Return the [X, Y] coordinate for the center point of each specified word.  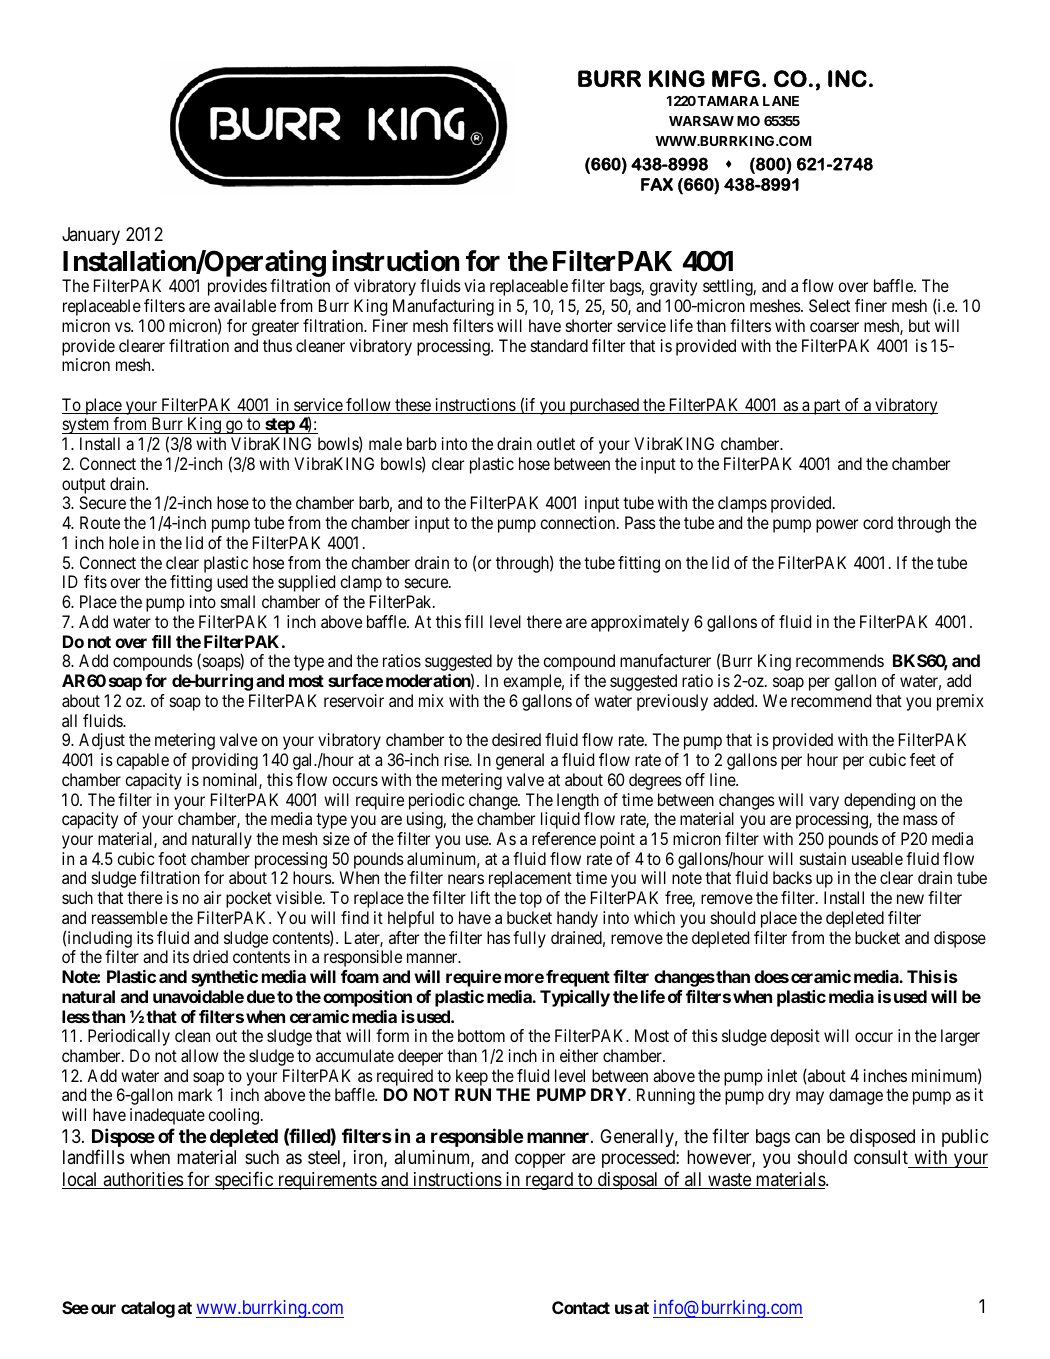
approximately [640, 623]
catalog [148, 1309]
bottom [481, 1035]
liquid [560, 820]
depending [879, 801]
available [245, 305]
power [837, 526]
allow [200, 1055]
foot [172, 858]
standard [559, 345]
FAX [657, 184]
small [238, 601]
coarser [834, 327]
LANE [781, 101]
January [91, 236]
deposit [795, 1037]
